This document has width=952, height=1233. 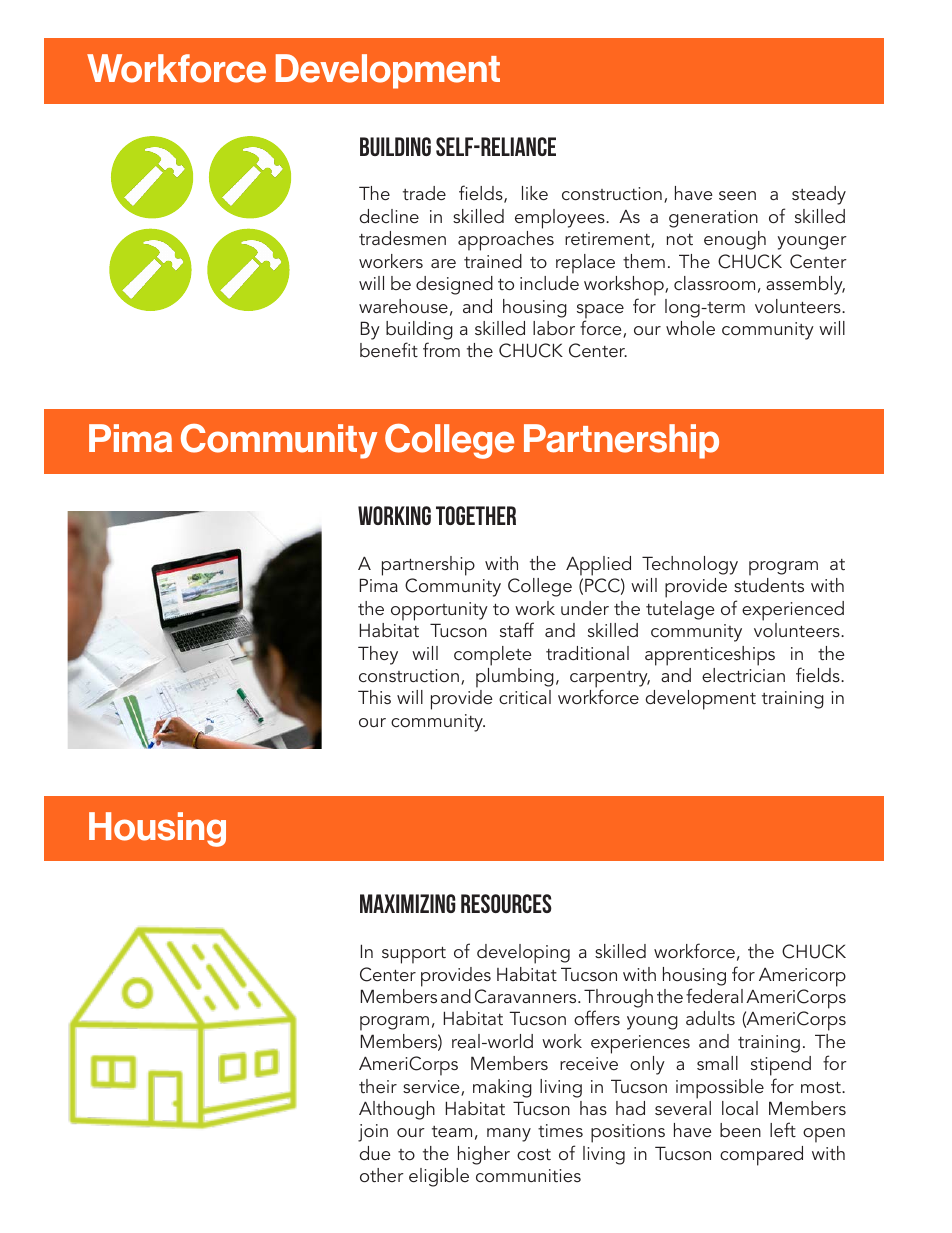 I want to click on together, so click(x=476, y=515).
